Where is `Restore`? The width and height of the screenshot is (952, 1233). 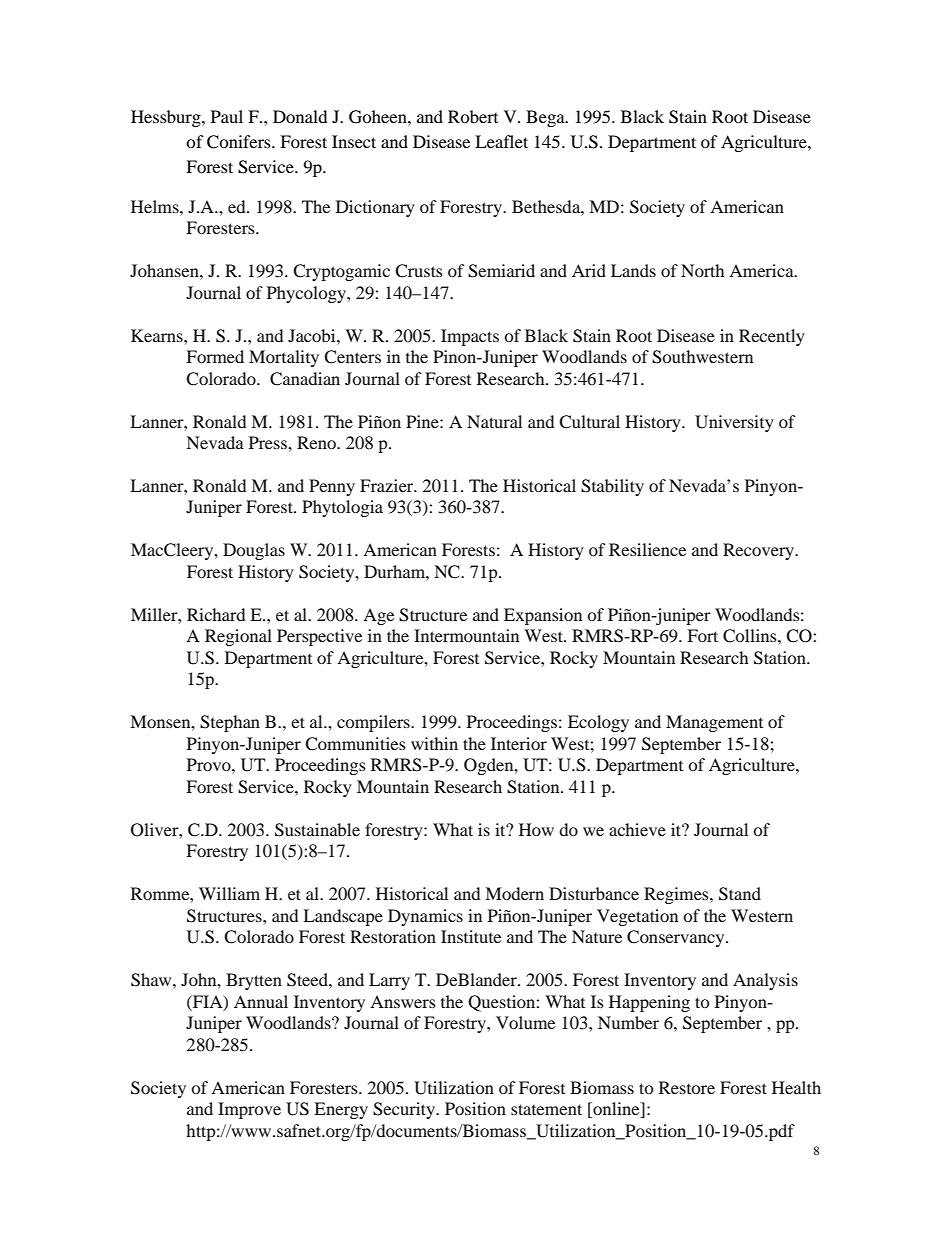 Restore is located at coordinates (687, 1087).
